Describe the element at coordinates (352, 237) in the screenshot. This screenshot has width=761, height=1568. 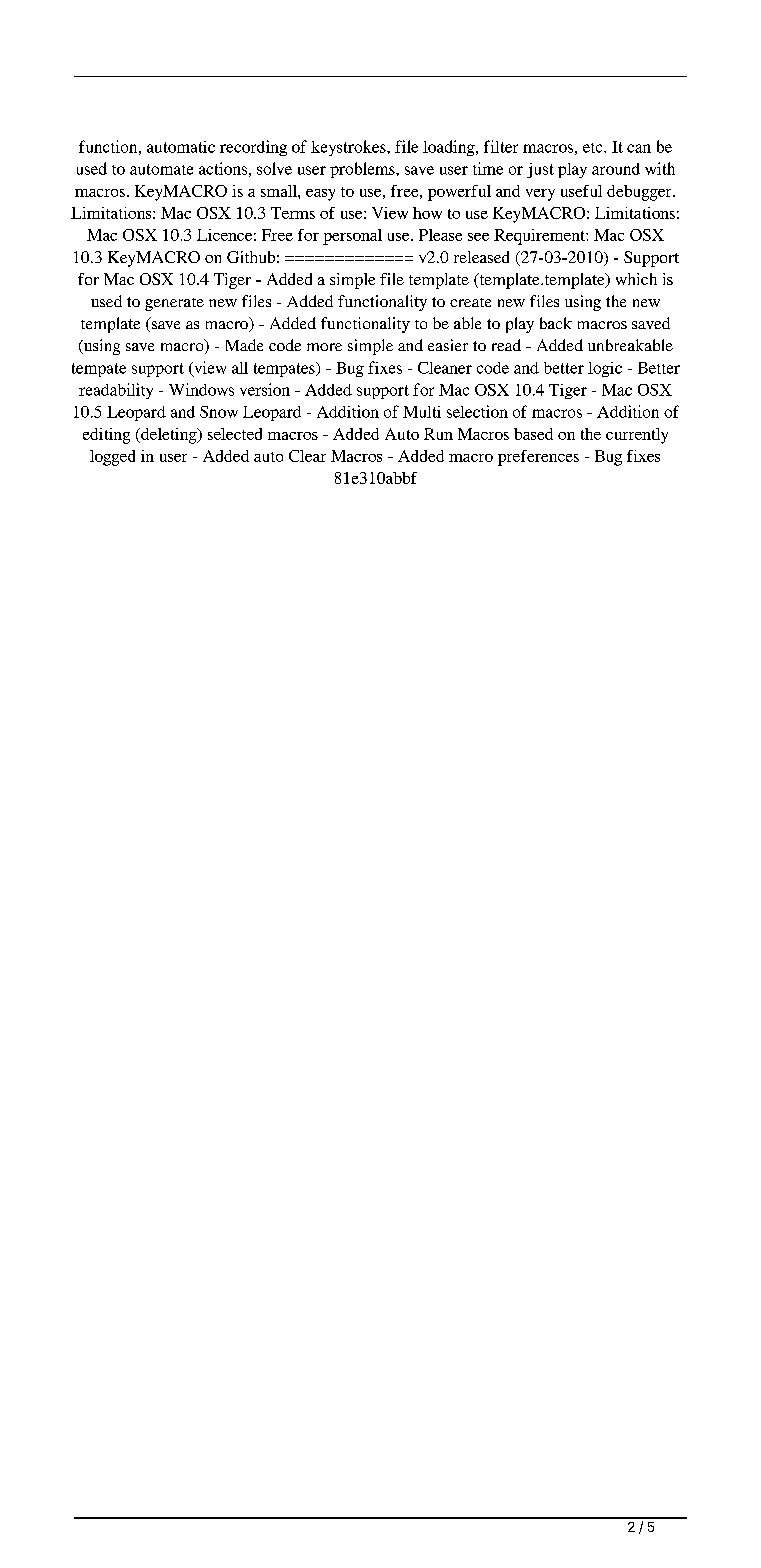
I see `personal` at that location.
